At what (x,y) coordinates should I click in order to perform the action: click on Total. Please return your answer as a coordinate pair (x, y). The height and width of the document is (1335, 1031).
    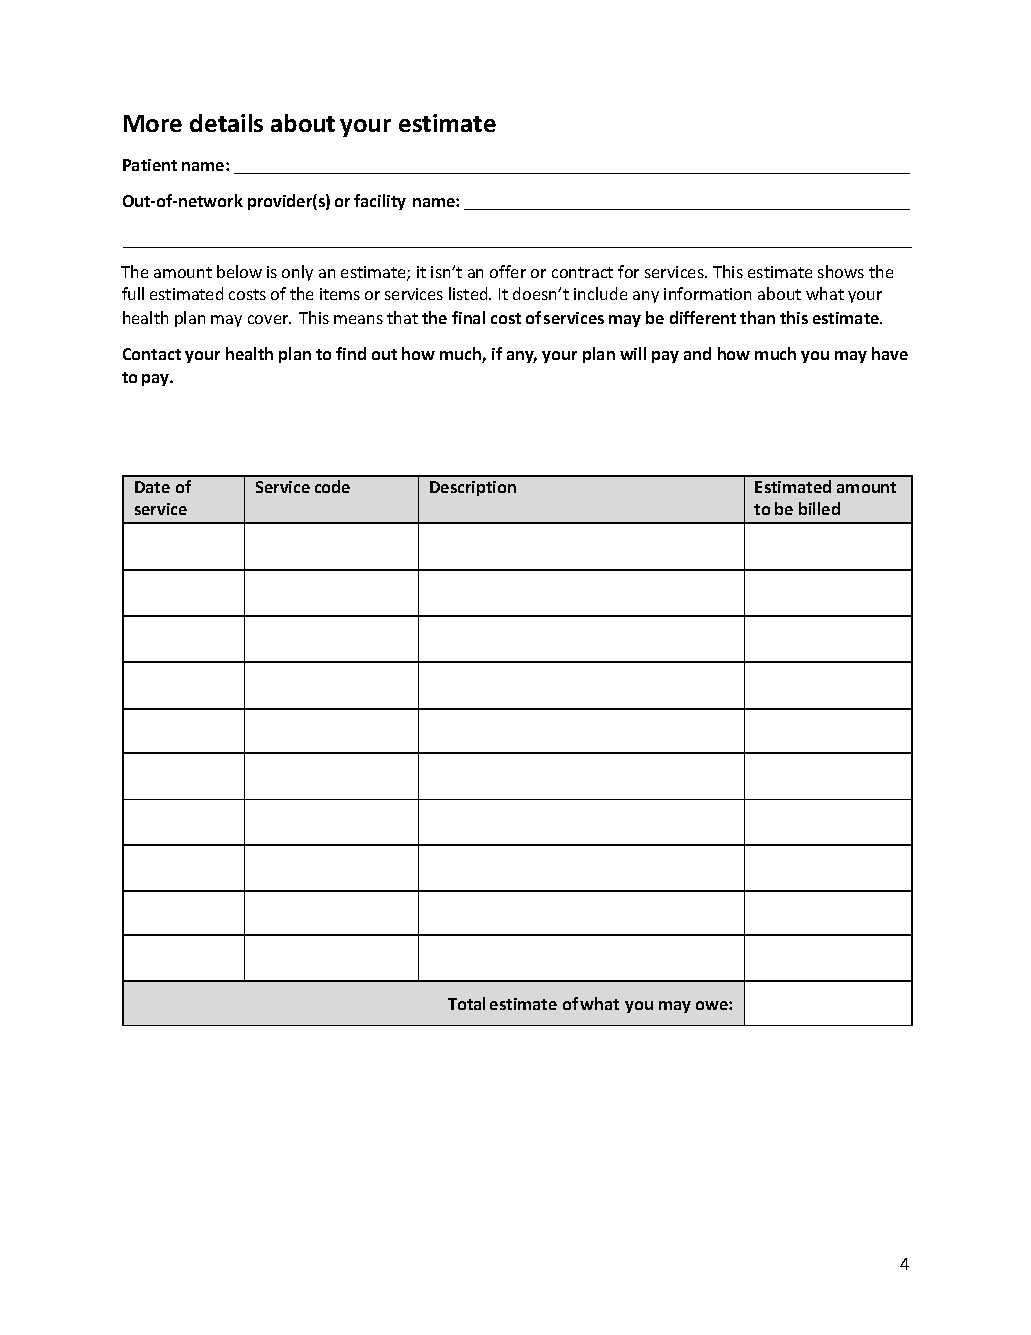
    Looking at the image, I should click on (466, 1003).
